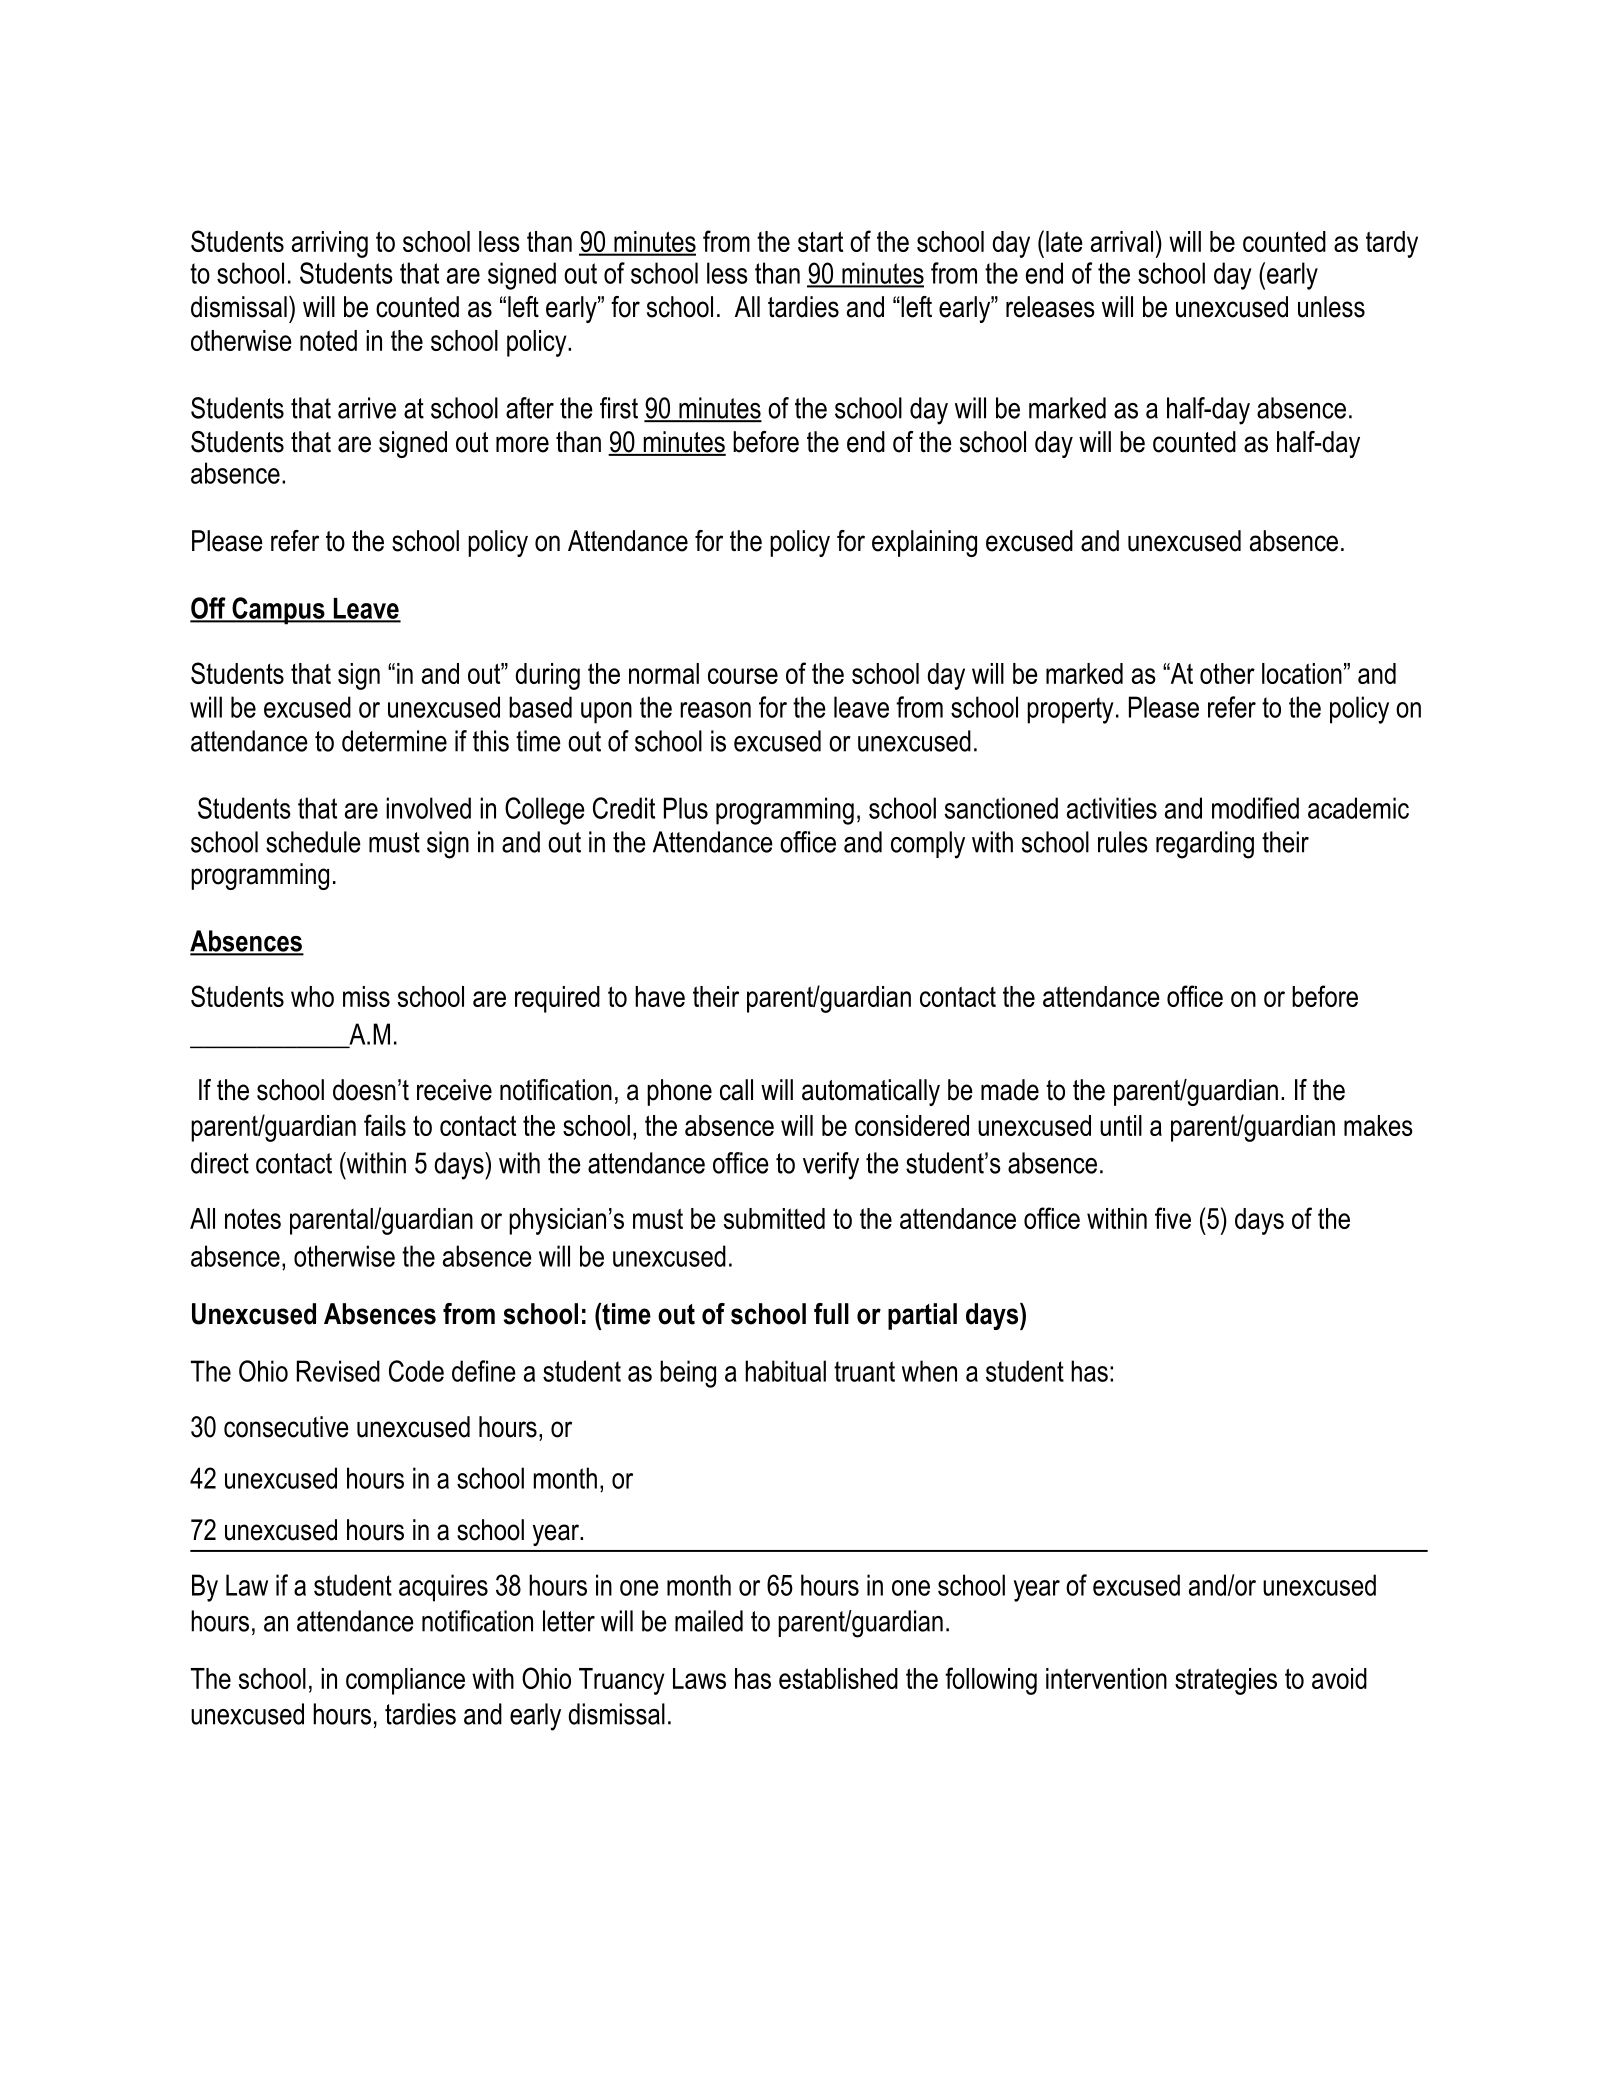  I want to click on determine, so click(394, 741).
